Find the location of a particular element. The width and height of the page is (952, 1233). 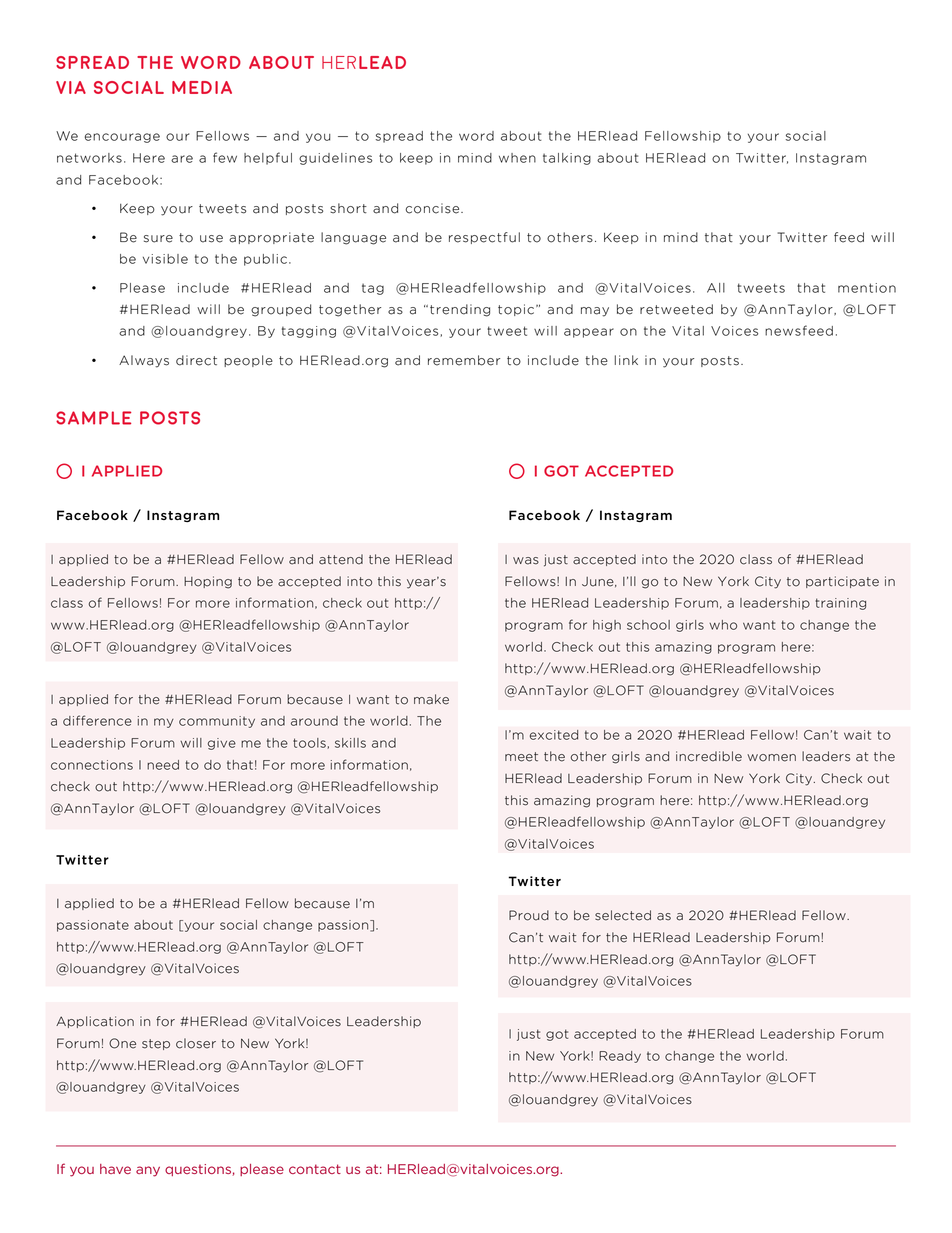

encourage is located at coordinates (122, 138).
